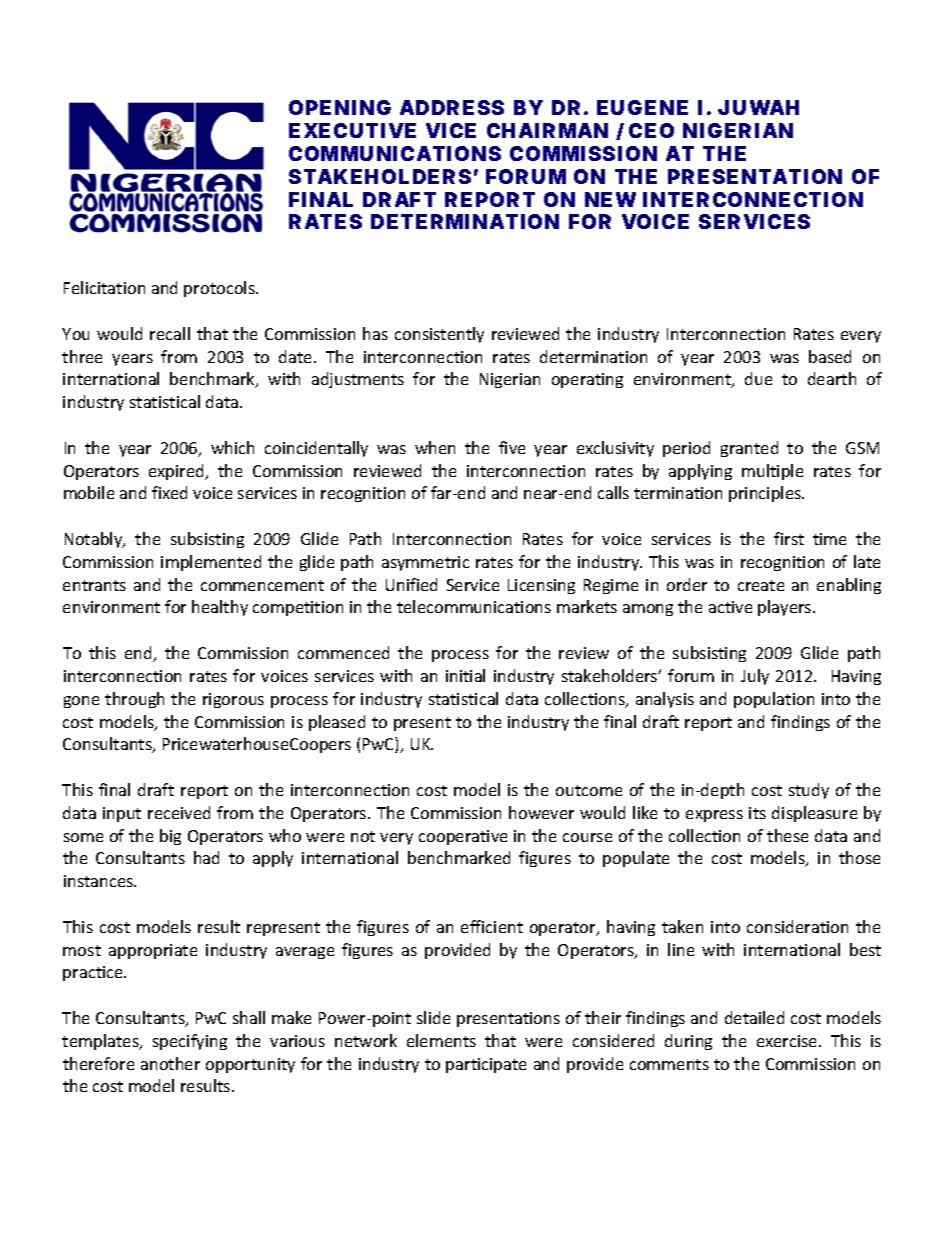 This screenshot has width=952, height=1233. What do you see at coordinates (788, 1041) in the screenshot?
I see `exercise` at bounding box center [788, 1041].
